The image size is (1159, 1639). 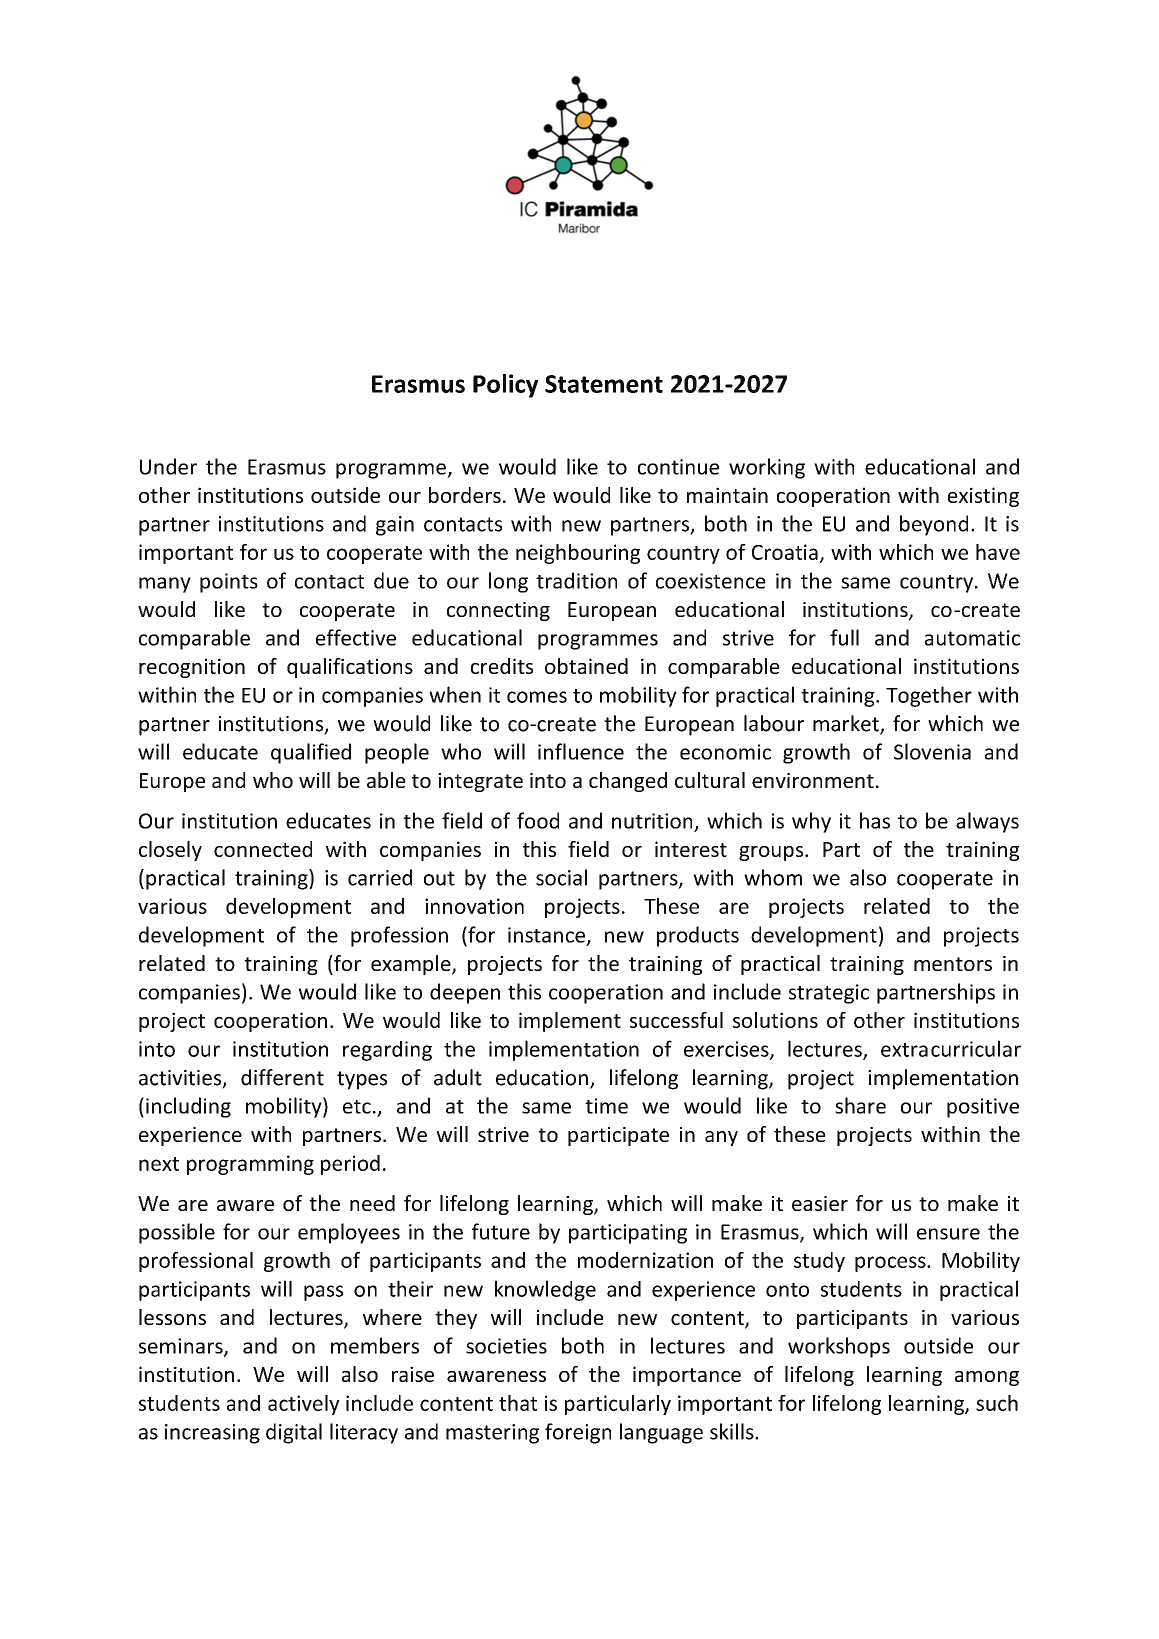 What do you see at coordinates (192, 668) in the page?
I see `recognition` at bounding box center [192, 668].
